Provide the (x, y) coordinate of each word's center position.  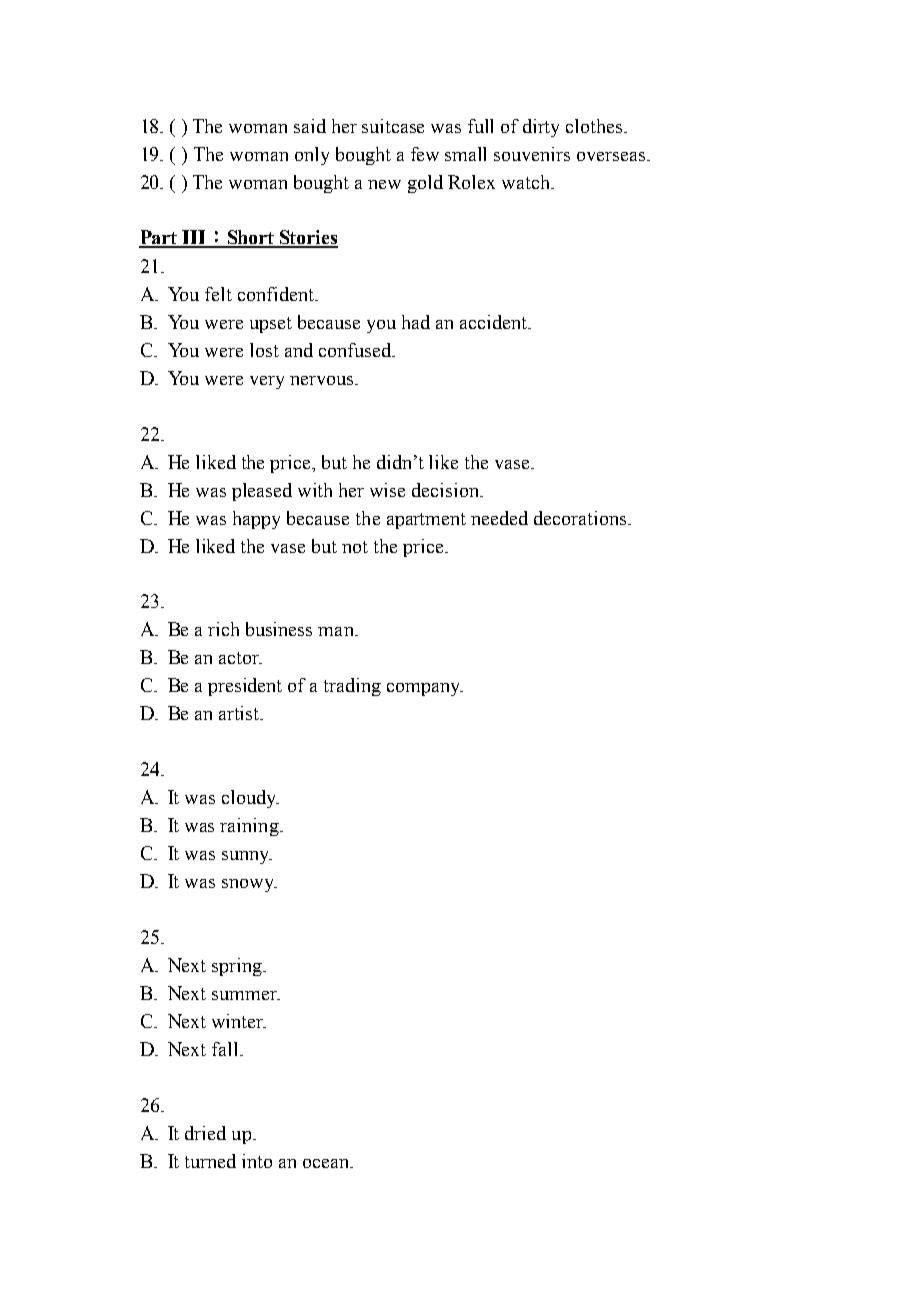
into (257, 1161)
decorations (580, 518)
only (312, 156)
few (425, 154)
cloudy (250, 799)
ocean (327, 1163)
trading (352, 687)
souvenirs (532, 154)
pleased (262, 492)
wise (387, 490)
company (425, 689)
